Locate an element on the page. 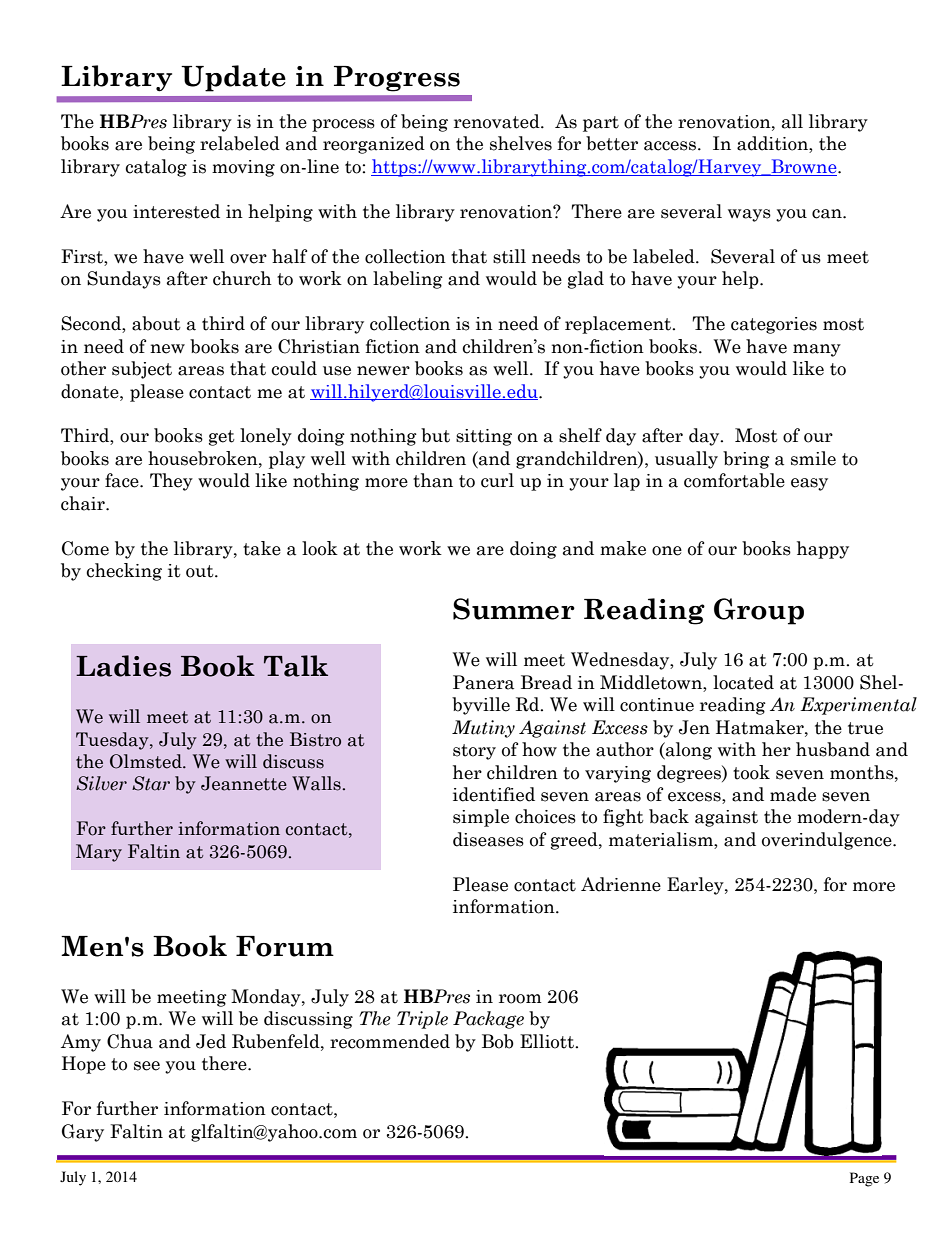  Gary is located at coordinates (83, 1133).
